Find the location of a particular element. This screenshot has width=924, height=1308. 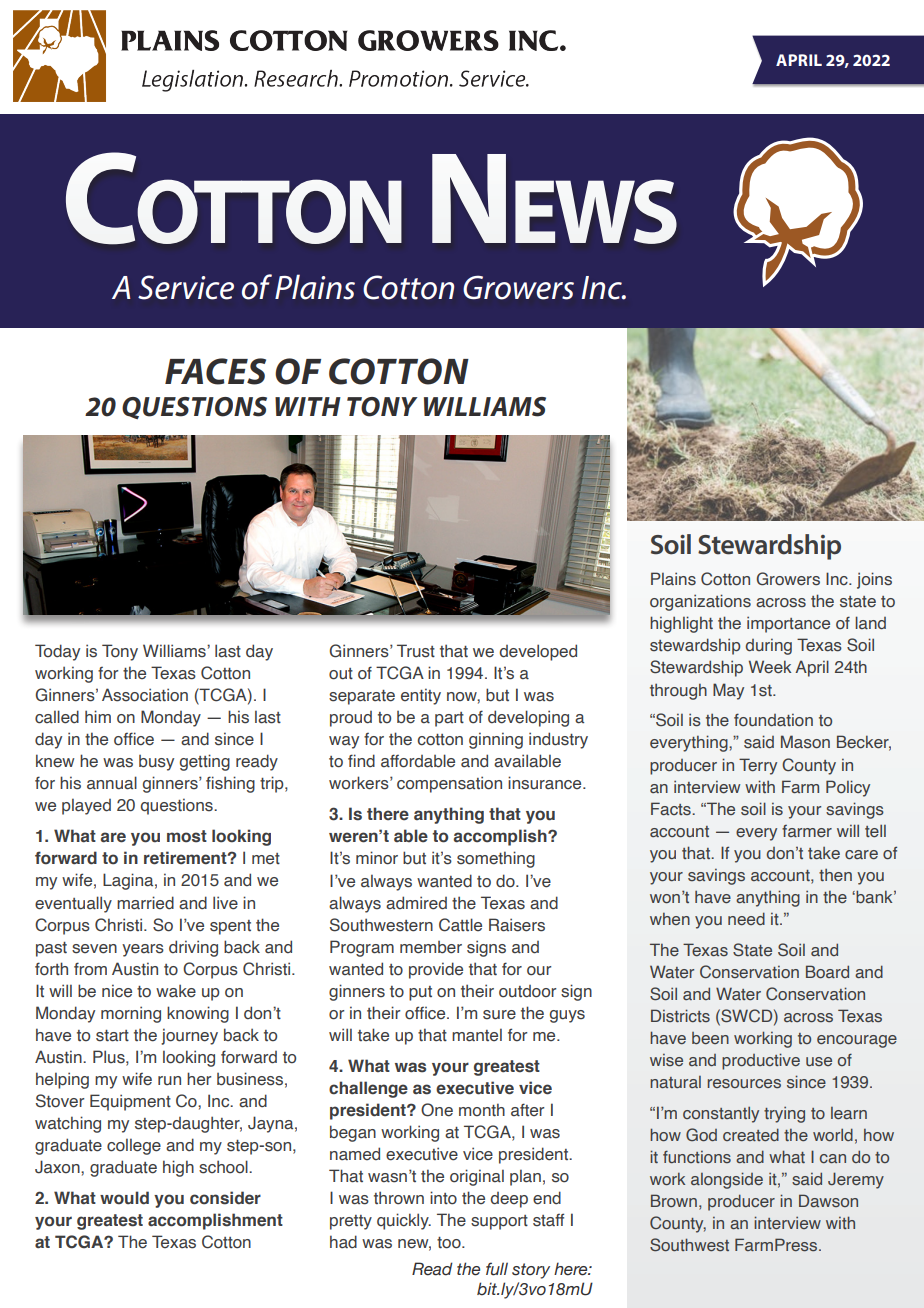

organizations is located at coordinates (700, 602).
